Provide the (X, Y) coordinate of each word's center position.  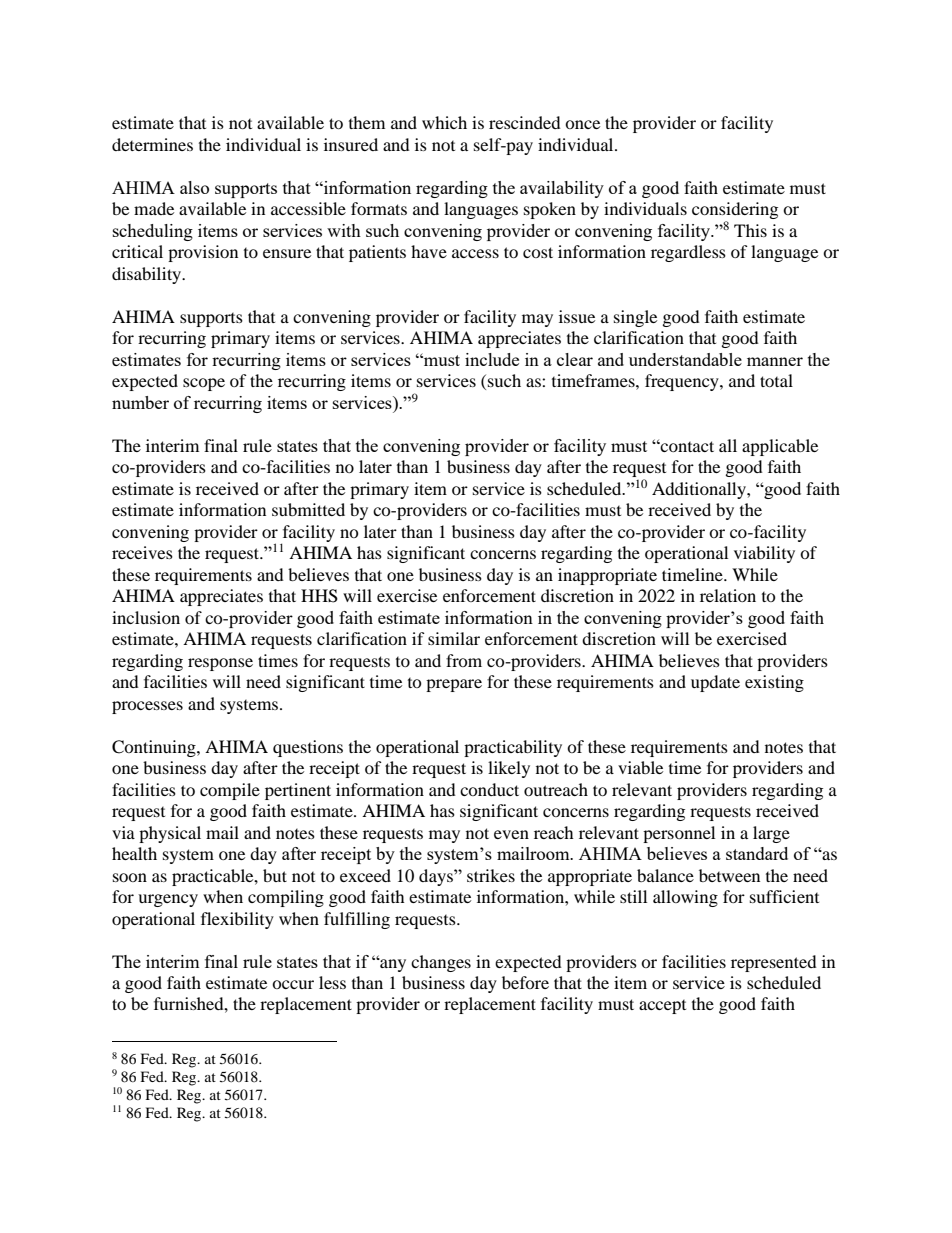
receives (142, 552)
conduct (489, 789)
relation (728, 595)
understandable (685, 359)
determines (152, 144)
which (444, 122)
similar (454, 638)
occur (293, 984)
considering (735, 212)
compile (230, 791)
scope (204, 384)
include (492, 359)
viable (640, 767)
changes (441, 963)
